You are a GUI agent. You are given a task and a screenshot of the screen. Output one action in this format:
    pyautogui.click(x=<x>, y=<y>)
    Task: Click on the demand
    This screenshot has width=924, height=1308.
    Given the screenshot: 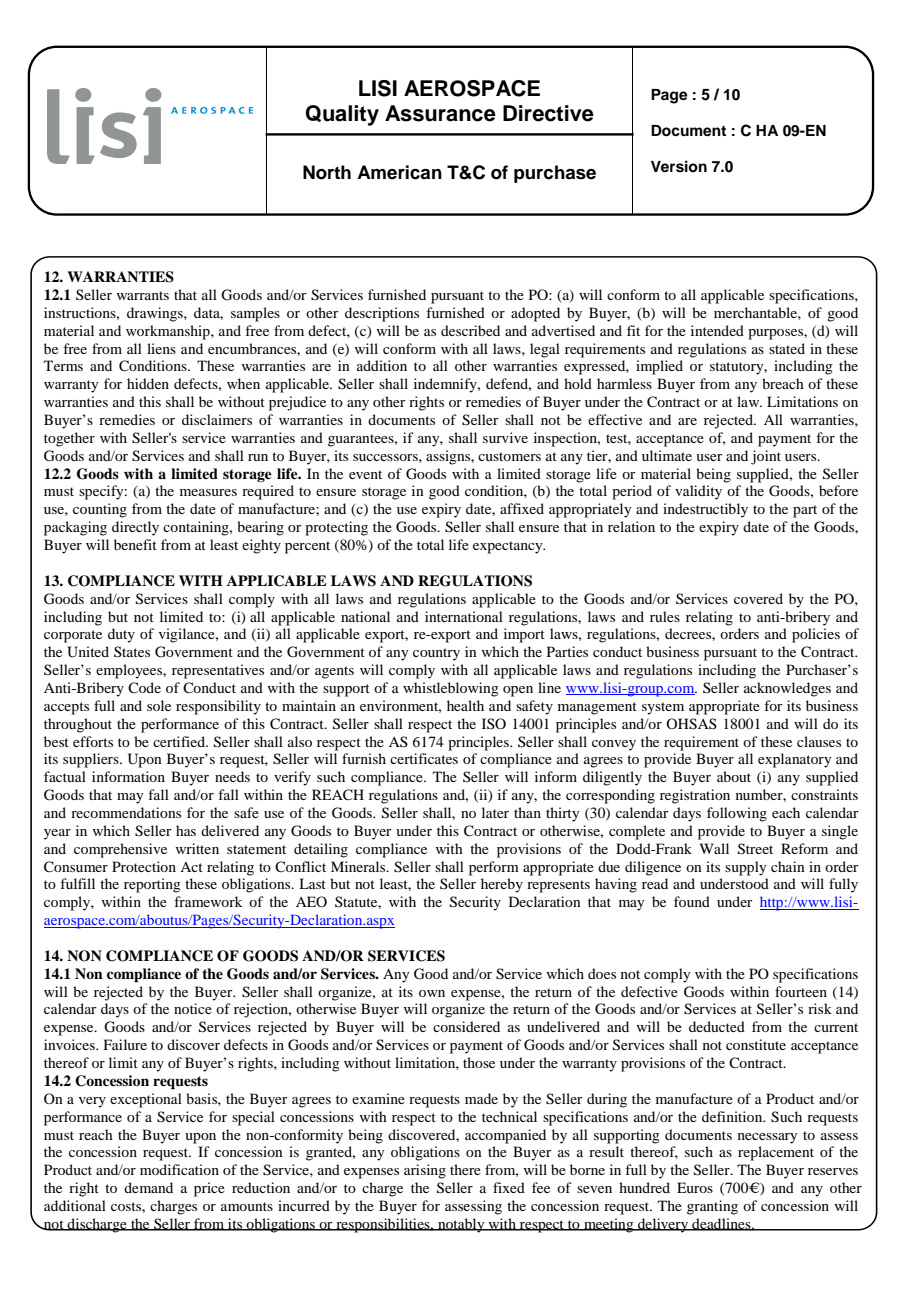 What is the action you would take?
    pyautogui.click(x=148, y=1187)
